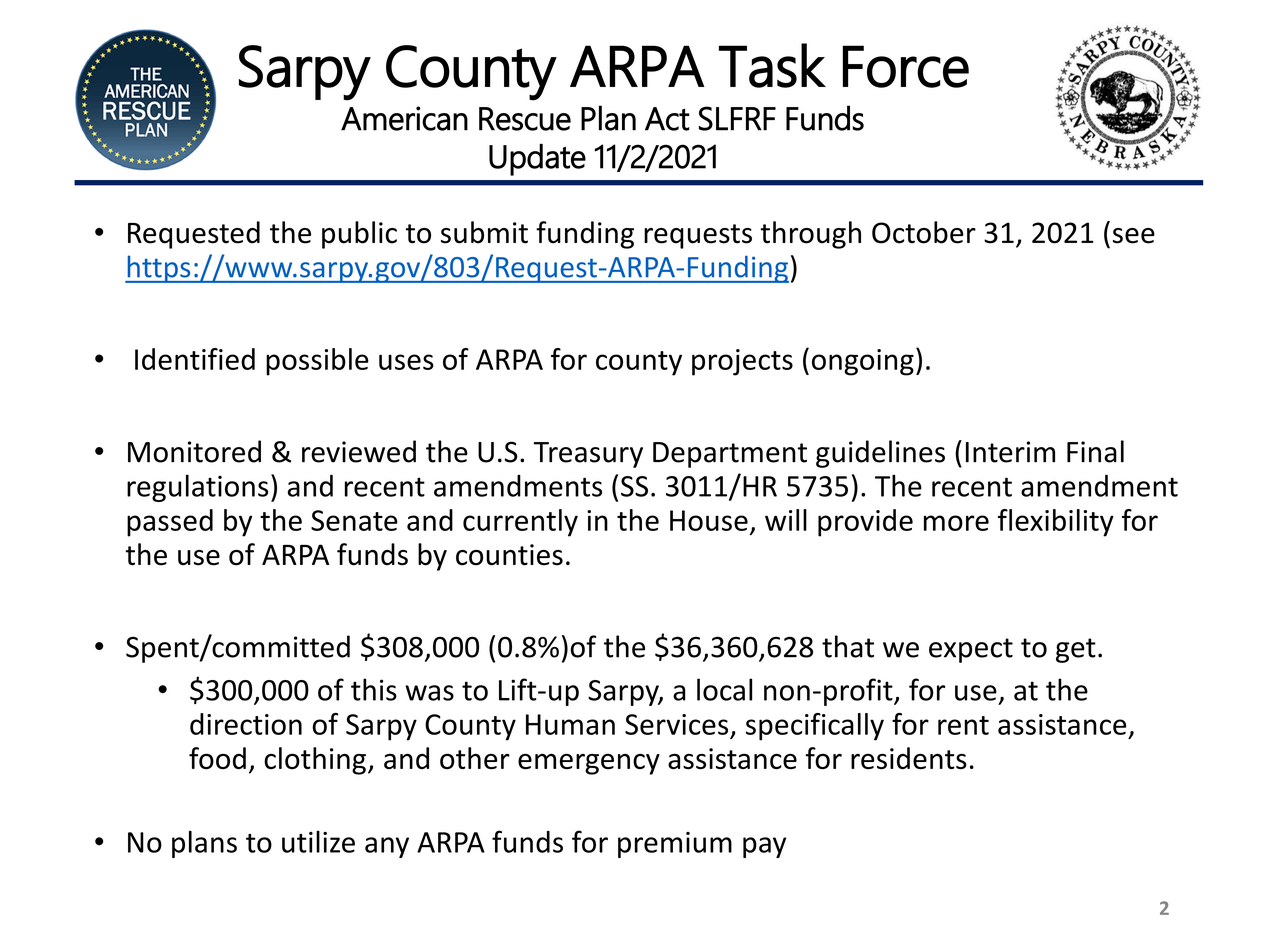 This screenshot has width=1270, height=952. Describe the element at coordinates (359, 451) in the screenshot. I see `reviewed` at that location.
